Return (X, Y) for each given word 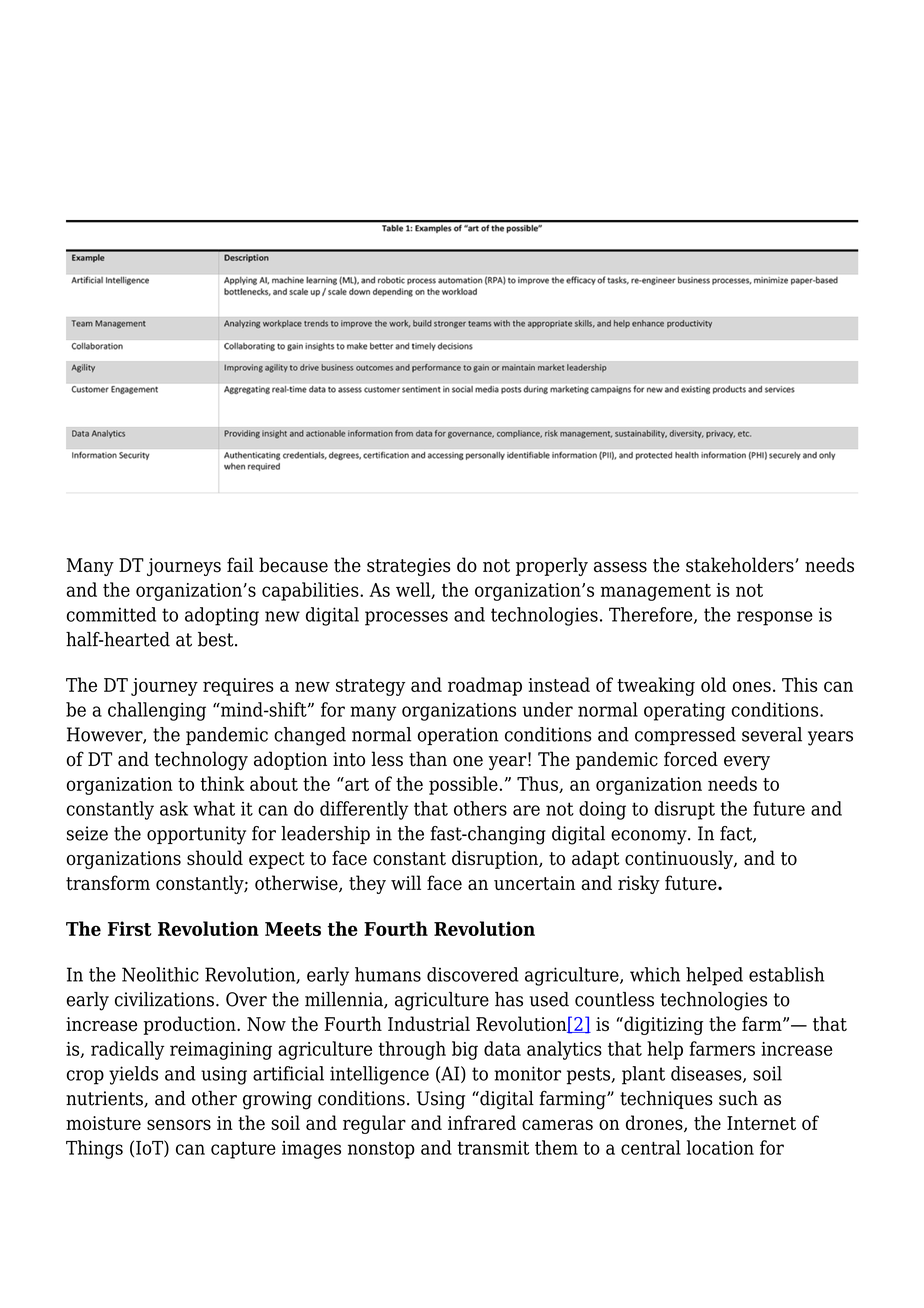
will (406, 882)
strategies (408, 567)
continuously (680, 859)
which (655, 974)
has (509, 999)
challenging (157, 711)
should (215, 858)
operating (684, 712)
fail (240, 565)
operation (458, 736)
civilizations (164, 999)
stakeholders (741, 565)
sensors (179, 1124)
